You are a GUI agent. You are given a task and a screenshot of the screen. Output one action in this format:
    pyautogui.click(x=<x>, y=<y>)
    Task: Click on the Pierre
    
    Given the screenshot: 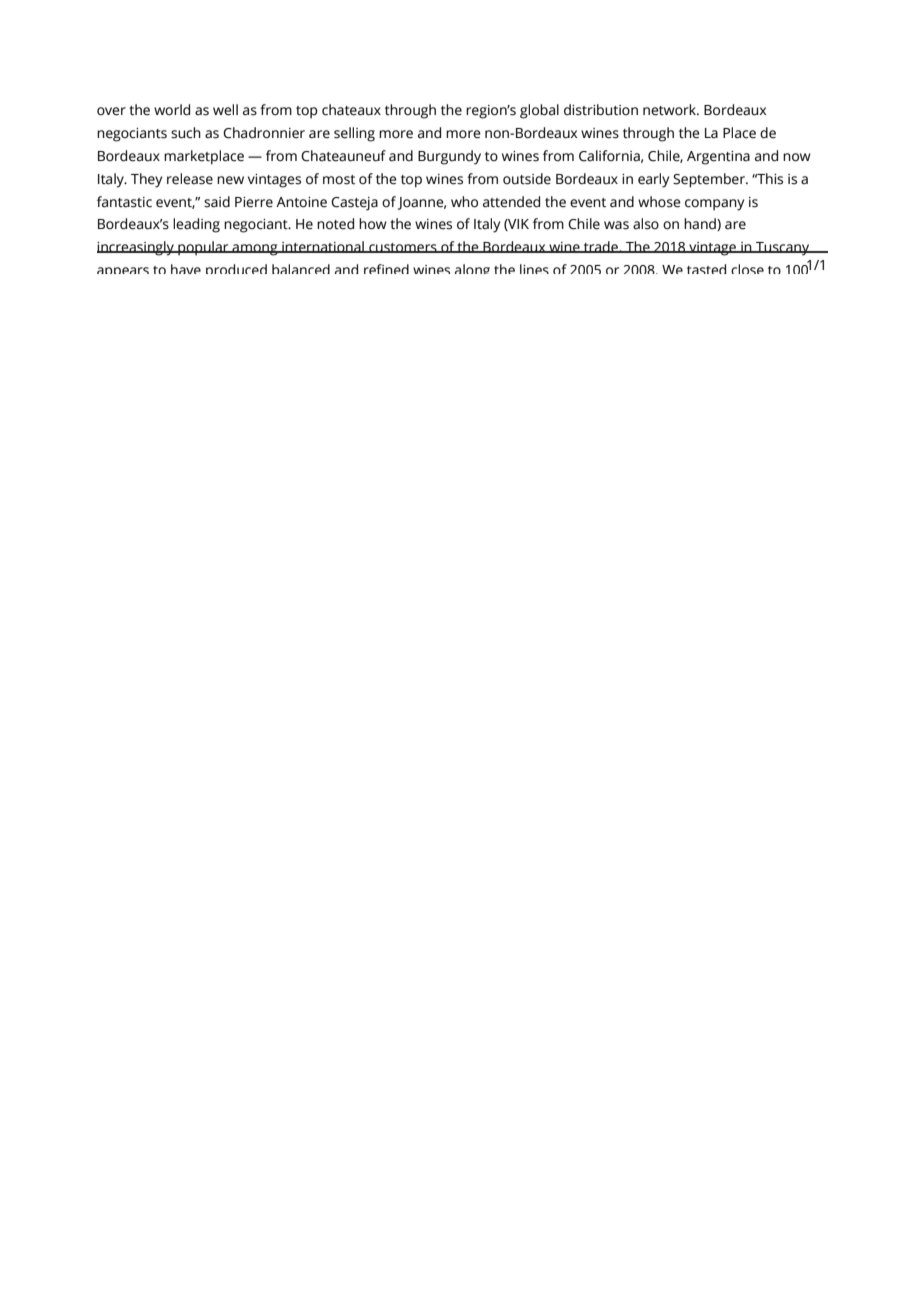 What is the action you would take?
    pyautogui.click(x=254, y=202)
